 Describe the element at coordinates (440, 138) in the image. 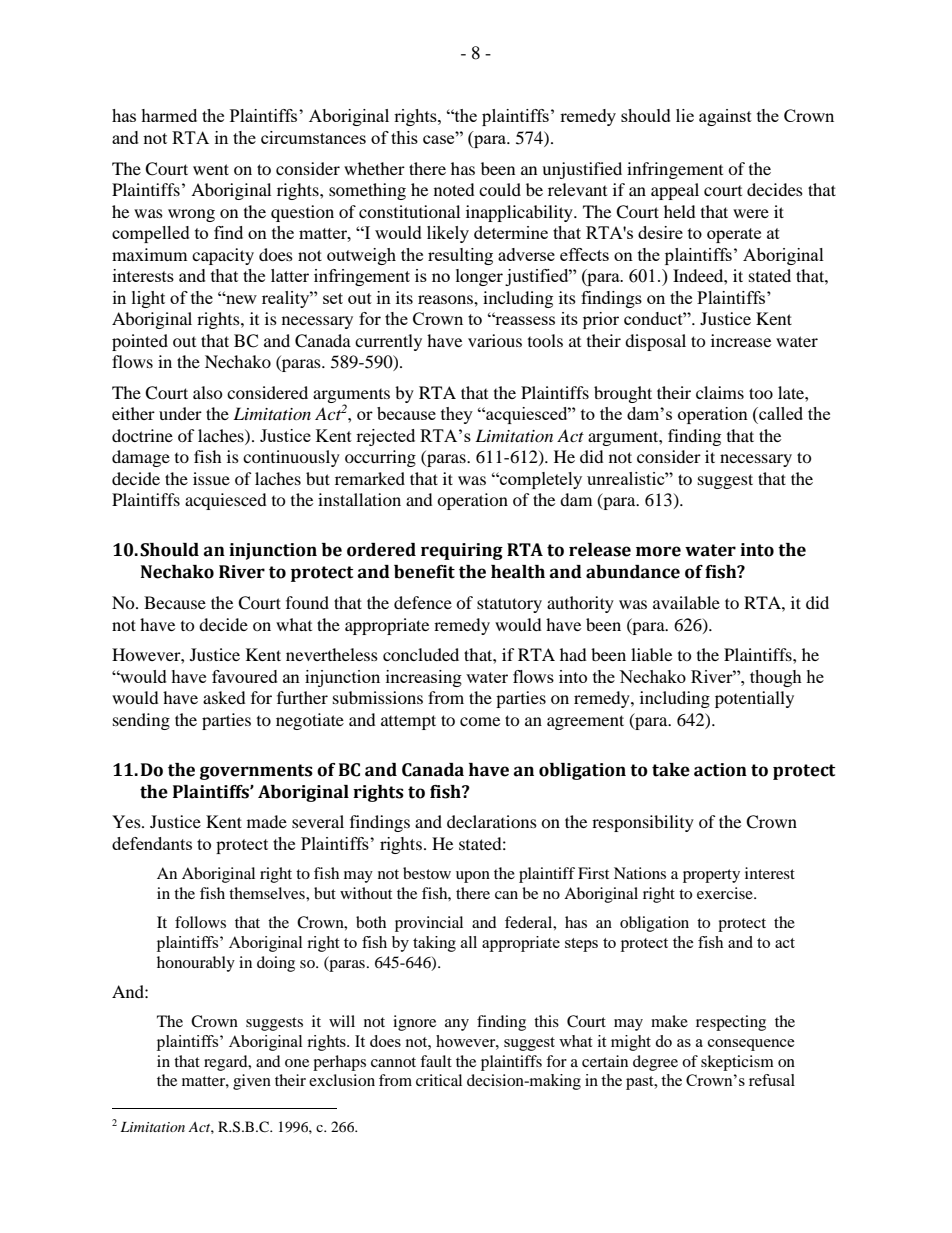

I see `case` at that location.
